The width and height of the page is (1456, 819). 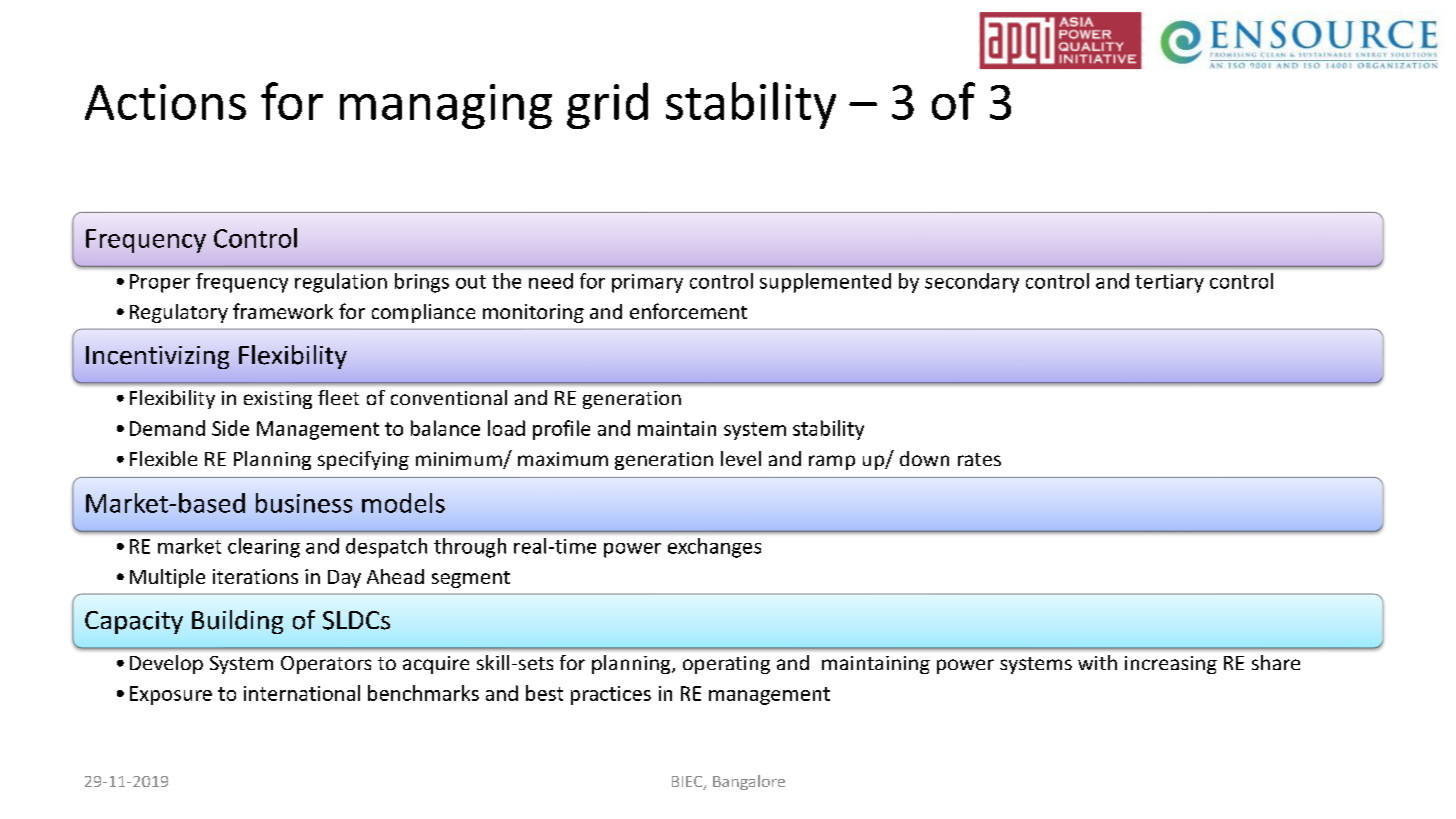 I want to click on operating, so click(x=726, y=665).
